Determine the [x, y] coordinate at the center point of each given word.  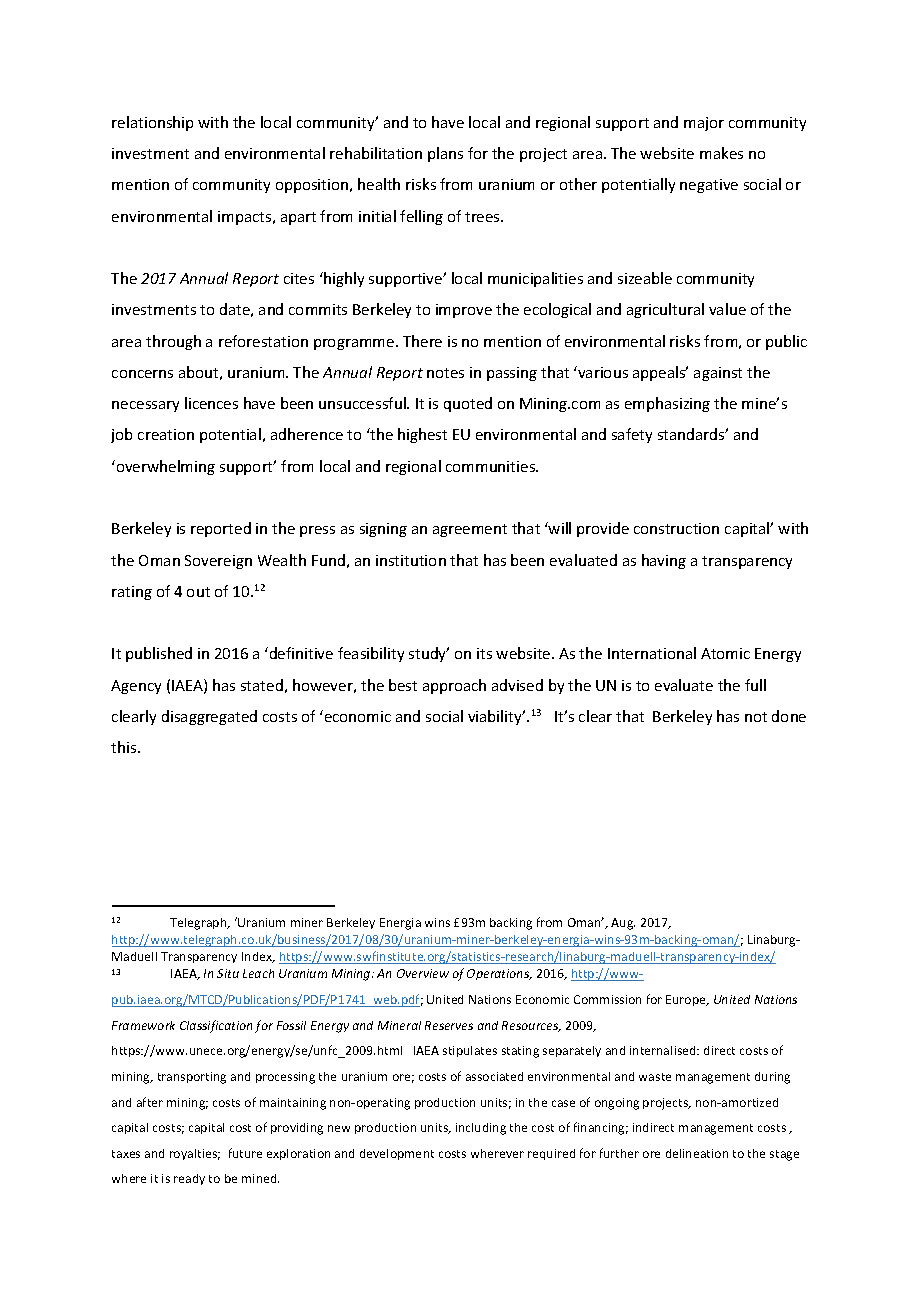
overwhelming [164, 467]
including [481, 1129]
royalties [195, 1154]
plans [445, 154]
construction [676, 528]
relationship [152, 123]
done [789, 716]
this [125, 747]
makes [721, 153]
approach [454, 686]
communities [492, 466]
